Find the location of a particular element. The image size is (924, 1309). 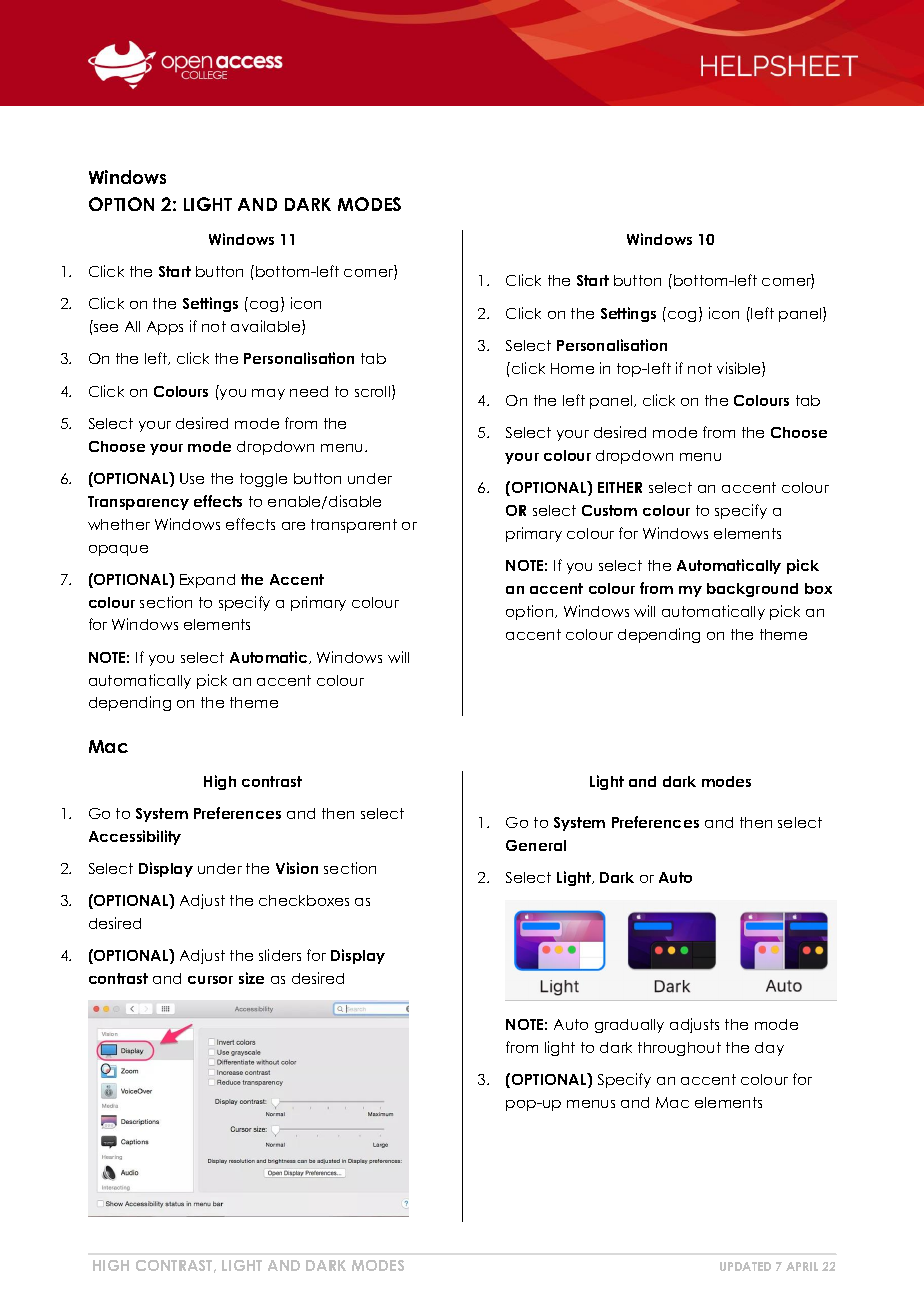

size is located at coordinates (251, 978).
